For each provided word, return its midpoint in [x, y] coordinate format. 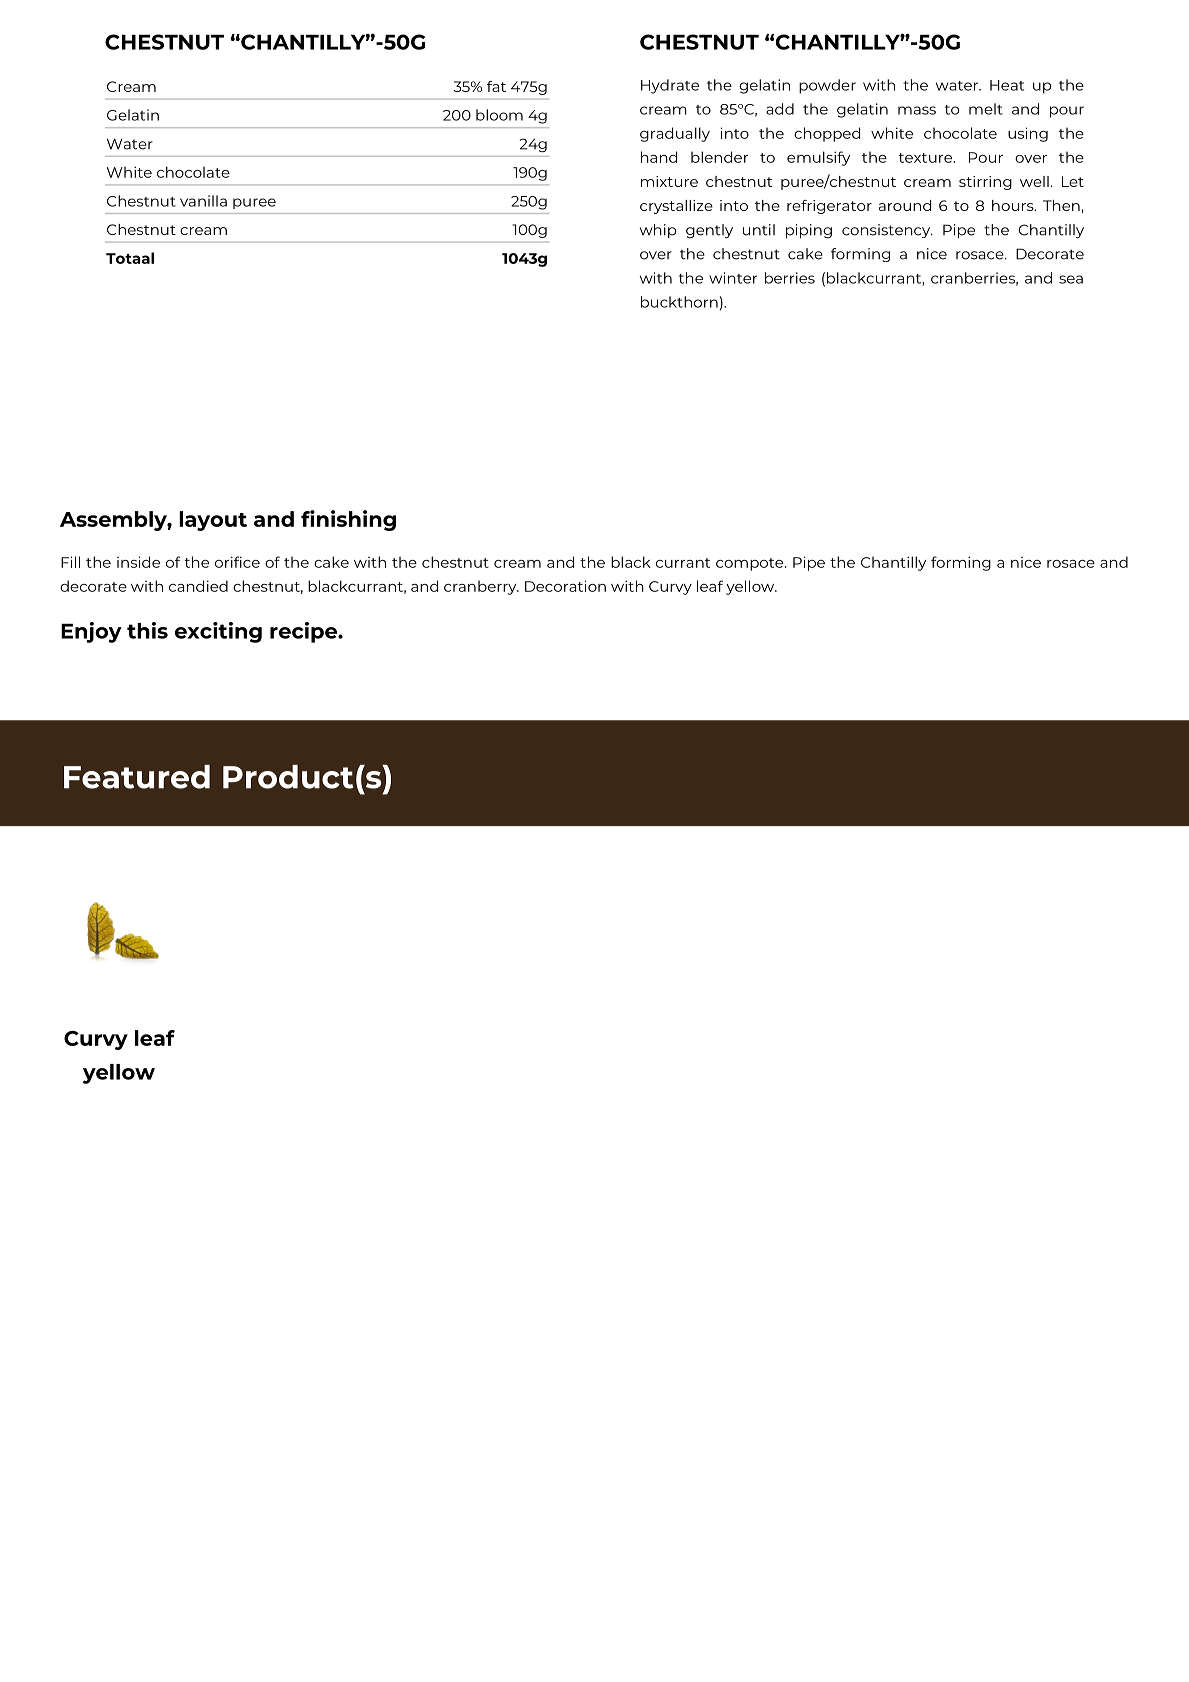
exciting [218, 632]
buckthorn [679, 302]
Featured [137, 777]
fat [496, 86]
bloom [499, 115]
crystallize [676, 207]
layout [213, 521]
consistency [887, 231]
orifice [237, 562]
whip [658, 231]
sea [1071, 279]
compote [751, 564]
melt [986, 109]
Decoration [565, 586]
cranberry [481, 587]
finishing [348, 520]
